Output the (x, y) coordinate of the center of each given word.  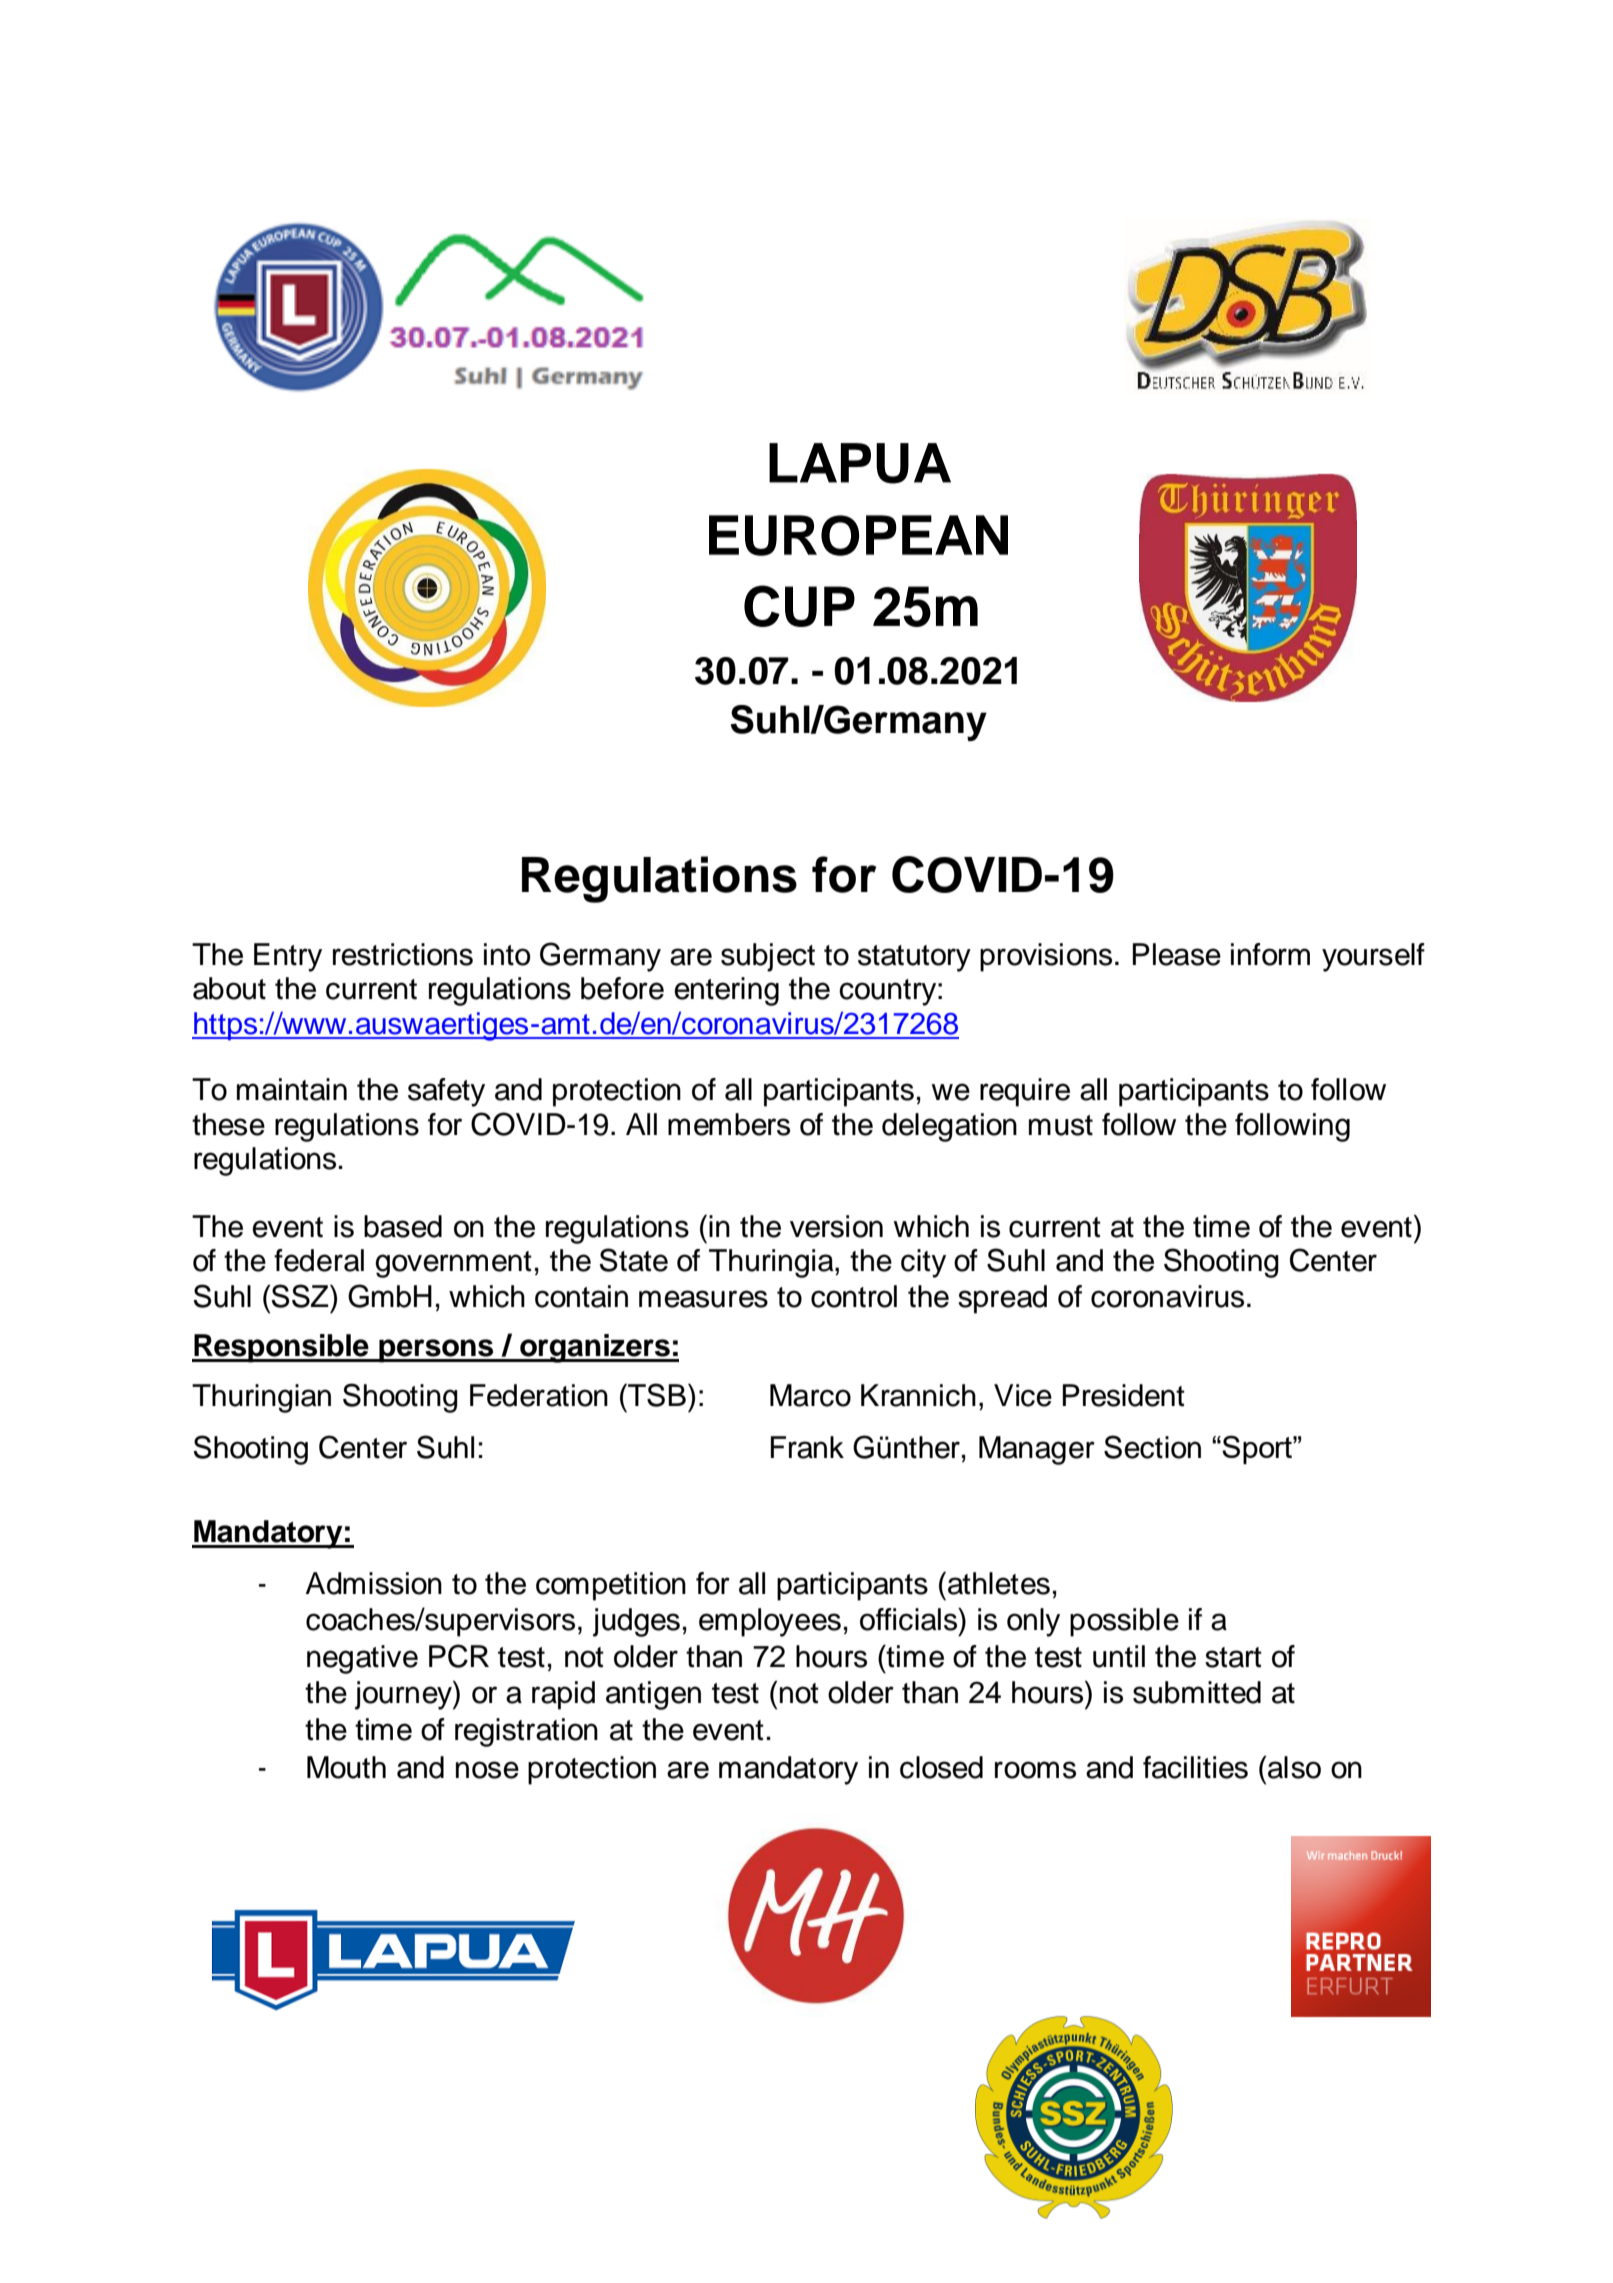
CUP (799, 606)
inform (1270, 954)
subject (768, 957)
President (1123, 1395)
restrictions (403, 954)
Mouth (346, 1767)
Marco (810, 1395)
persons (436, 1351)
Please (1176, 954)
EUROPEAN (858, 535)
